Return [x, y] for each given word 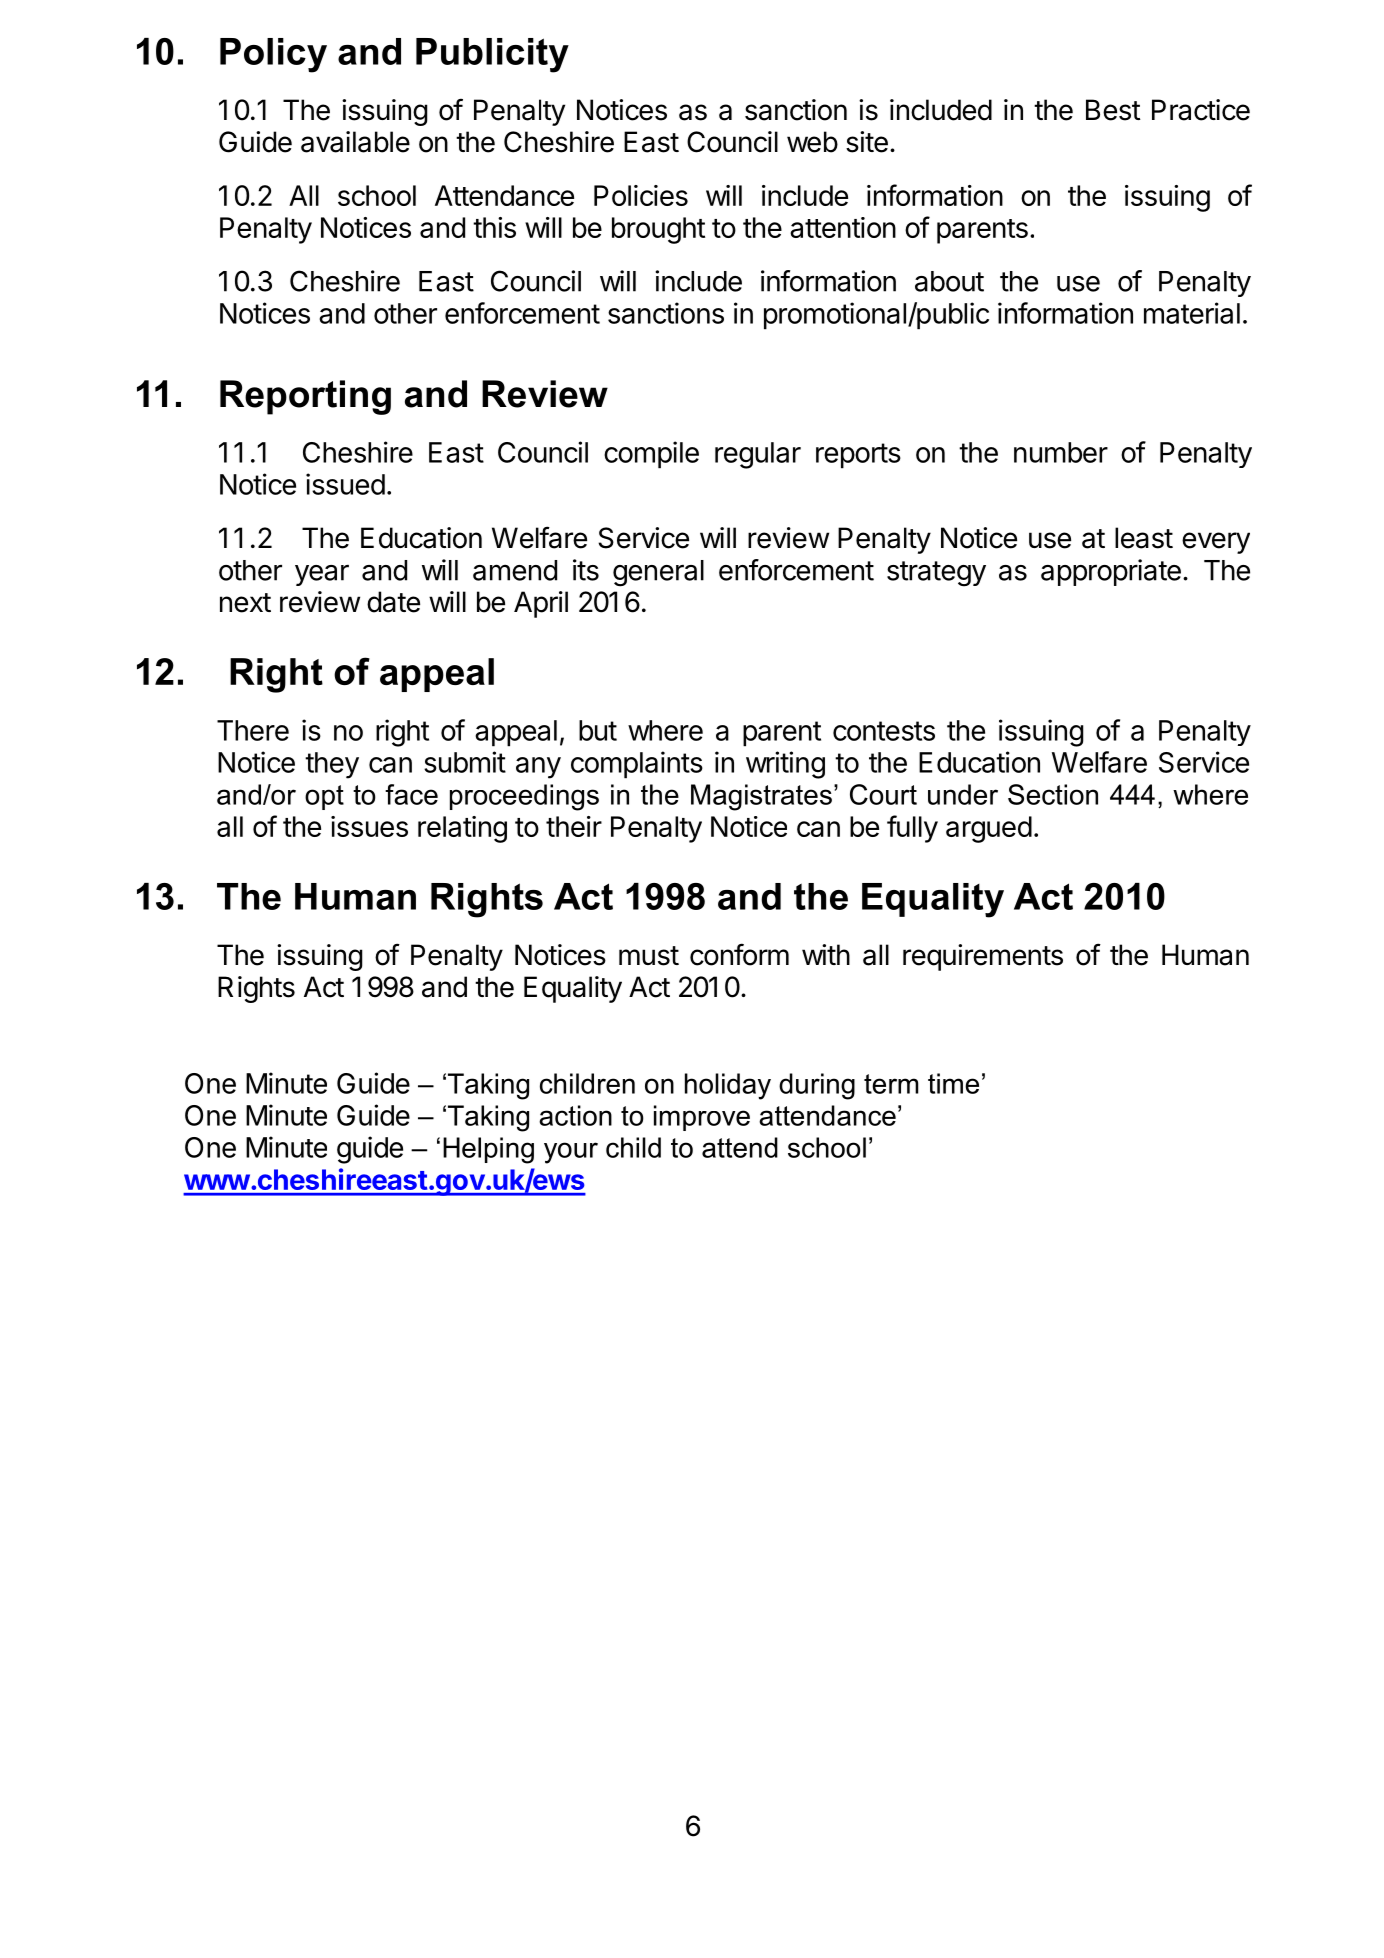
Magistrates [761, 797]
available [355, 142]
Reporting [305, 397]
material [1192, 313]
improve [702, 1118]
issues [369, 826]
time [953, 1083]
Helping [488, 1150]
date [393, 602]
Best [1113, 110]
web [812, 142]
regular [758, 455]
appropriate [1111, 572]
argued [989, 829]
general [658, 573]
